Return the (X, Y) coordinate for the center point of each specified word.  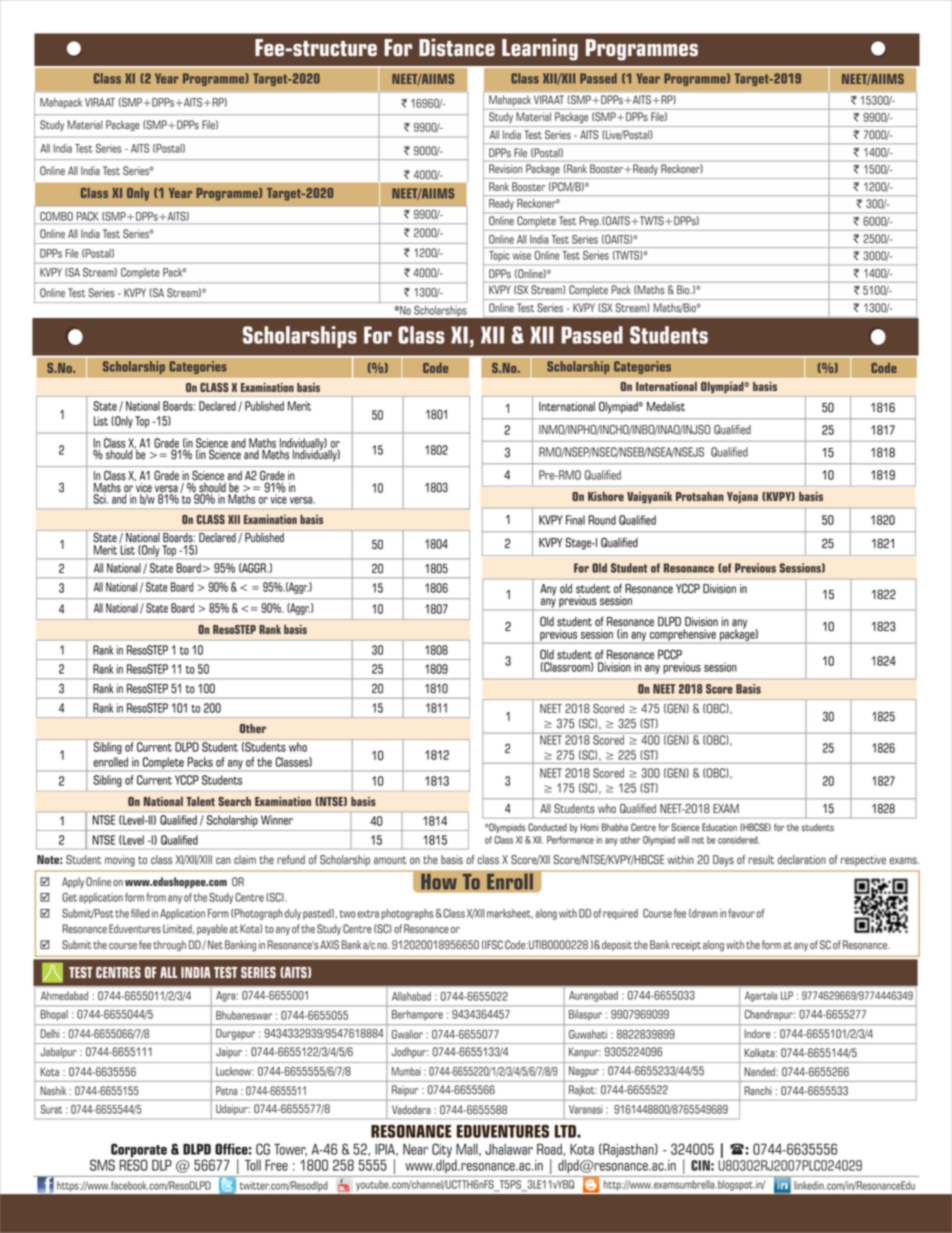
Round (602, 520)
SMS (102, 1165)
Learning (540, 49)
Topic (499, 256)
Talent (200, 801)
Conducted (547, 827)
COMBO (56, 216)
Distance (457, 47)
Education (719, 827)
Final (575, 520)
